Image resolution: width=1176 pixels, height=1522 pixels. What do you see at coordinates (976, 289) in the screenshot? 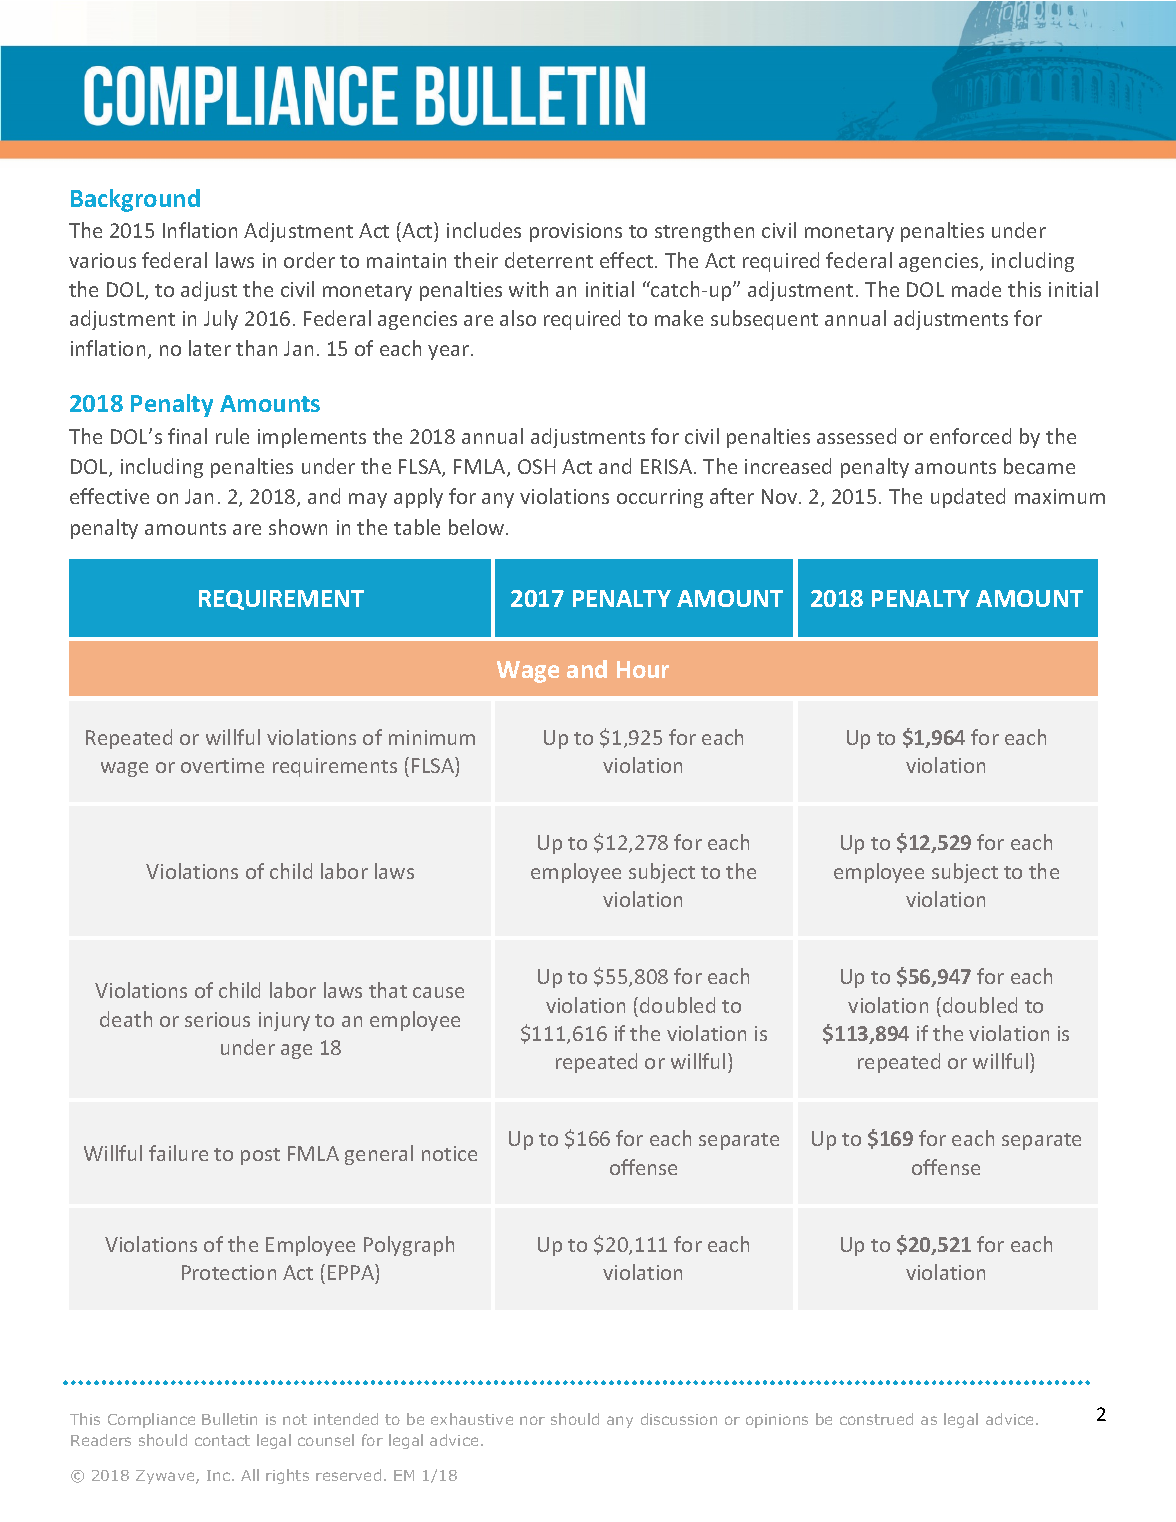
I see `made` at bounding box center [976, 289].
